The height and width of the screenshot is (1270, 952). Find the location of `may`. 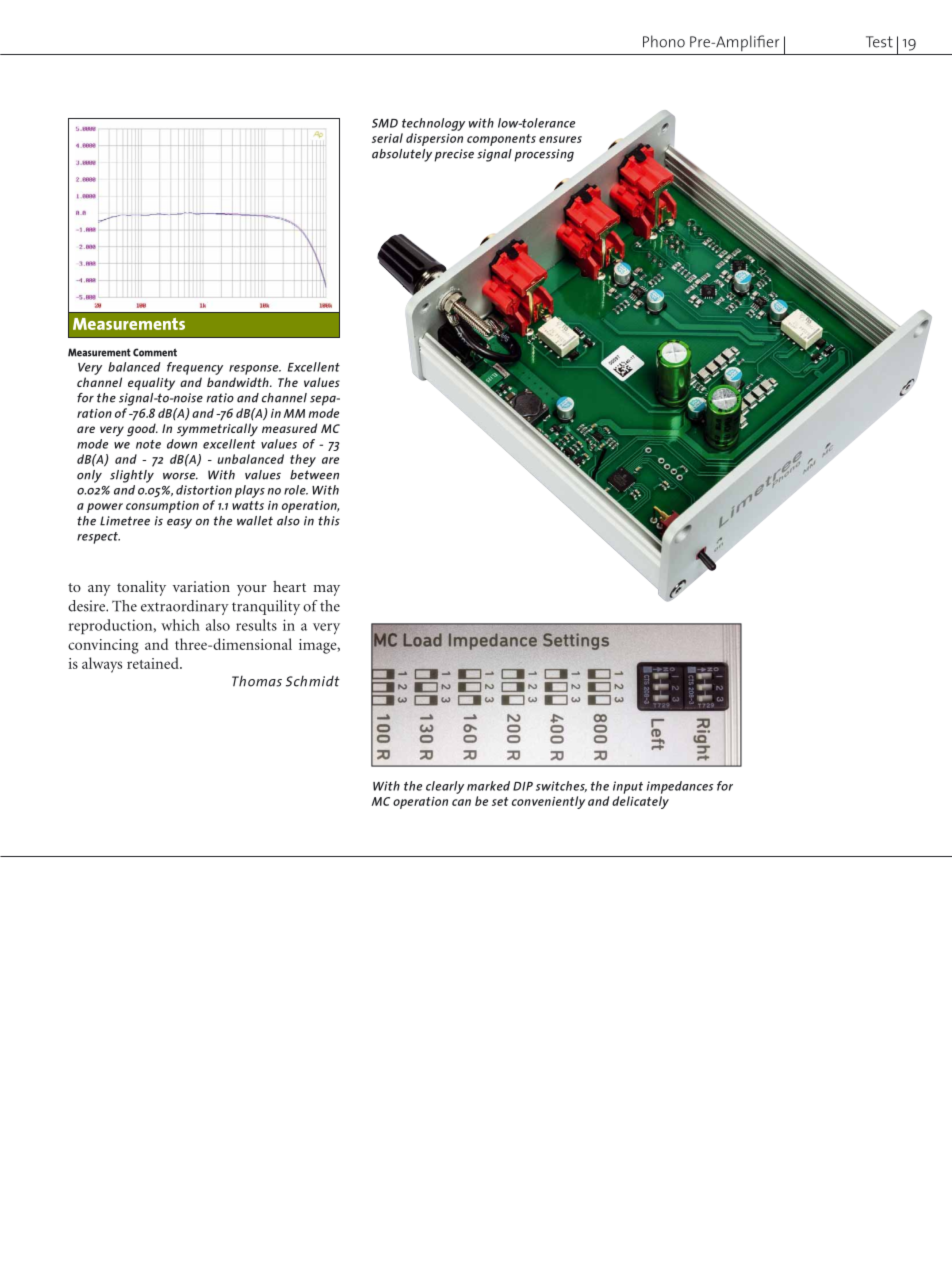

may is located at coordinates (326, 590).
